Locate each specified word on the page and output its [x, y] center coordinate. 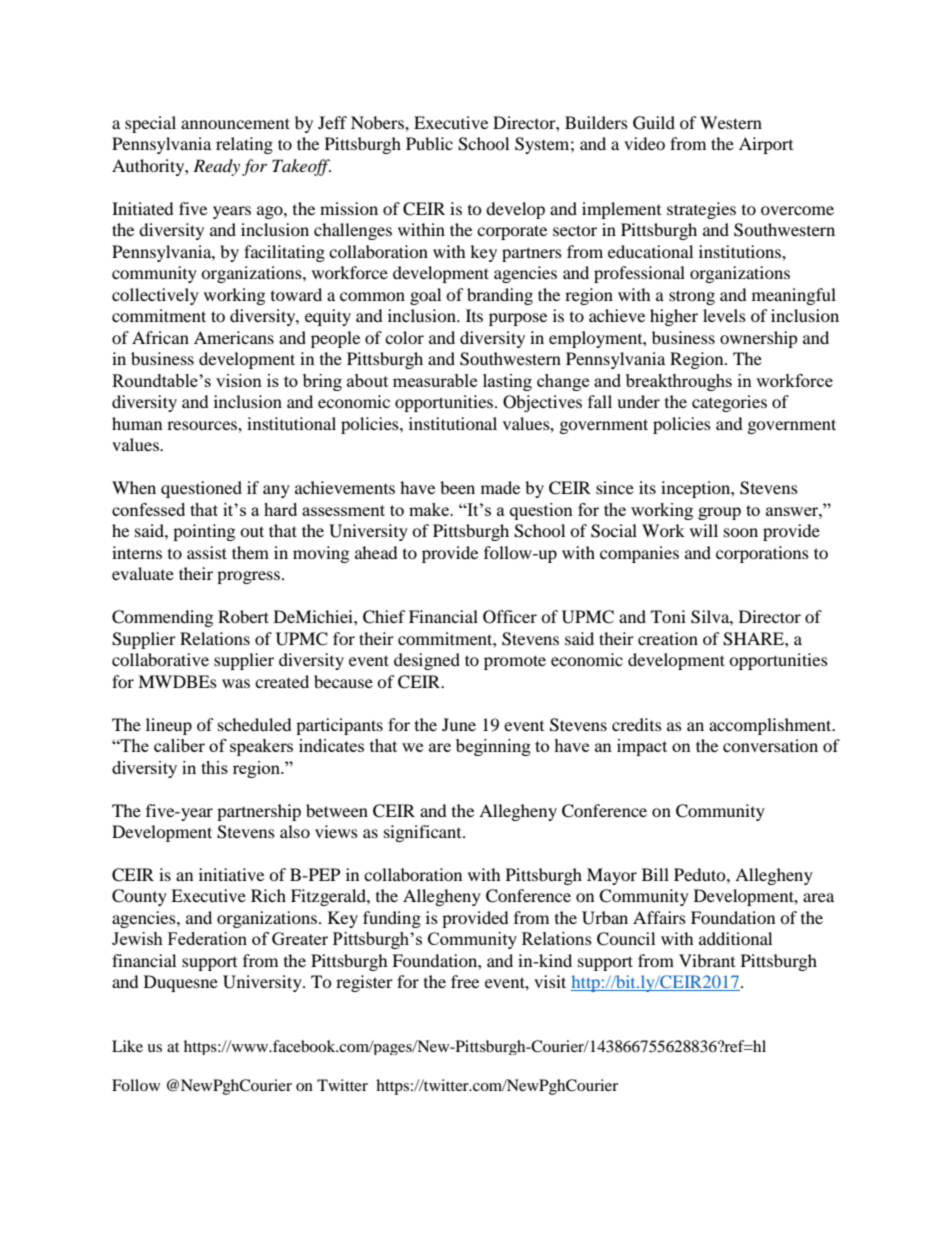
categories [729, 403]
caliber [179, 745]
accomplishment [771, 726]
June [459, 724]
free [465, 981]
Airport [766, 145]
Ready [216, 167]
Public [429, 143]
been [457, 487]
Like [127, 1046]
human [137, 423]
